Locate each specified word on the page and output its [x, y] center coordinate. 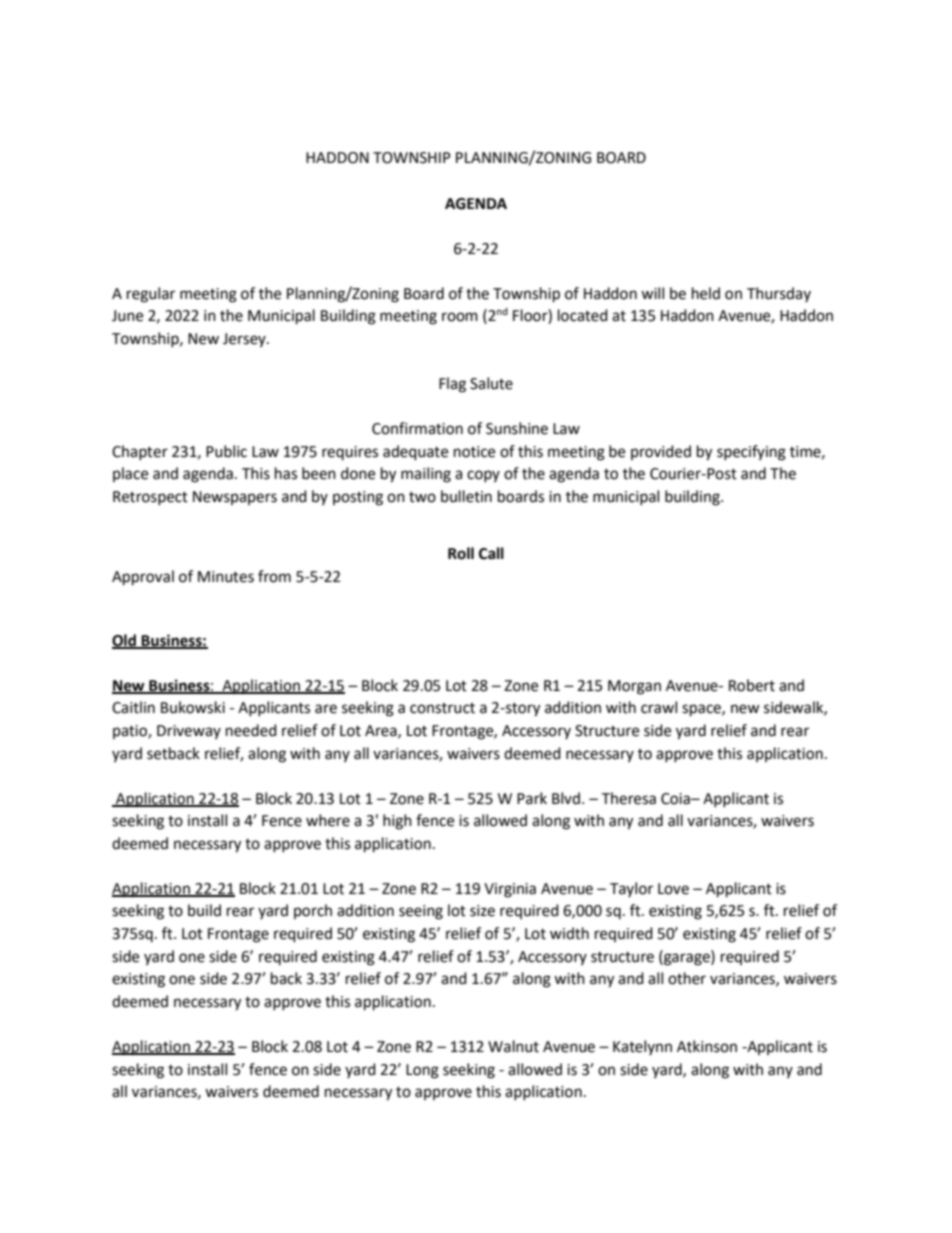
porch [313, 911]
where [328, 820]
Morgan [634, 687]
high [397, 822]
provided [661, 452]
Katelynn [642, 1047]
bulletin [466, 496]
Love [673, 889]
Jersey [245, 340]
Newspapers [235, 498]
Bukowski [193, 707]
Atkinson [707, 1046]
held [706, 293]
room [460, 317]
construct [442, 708]
